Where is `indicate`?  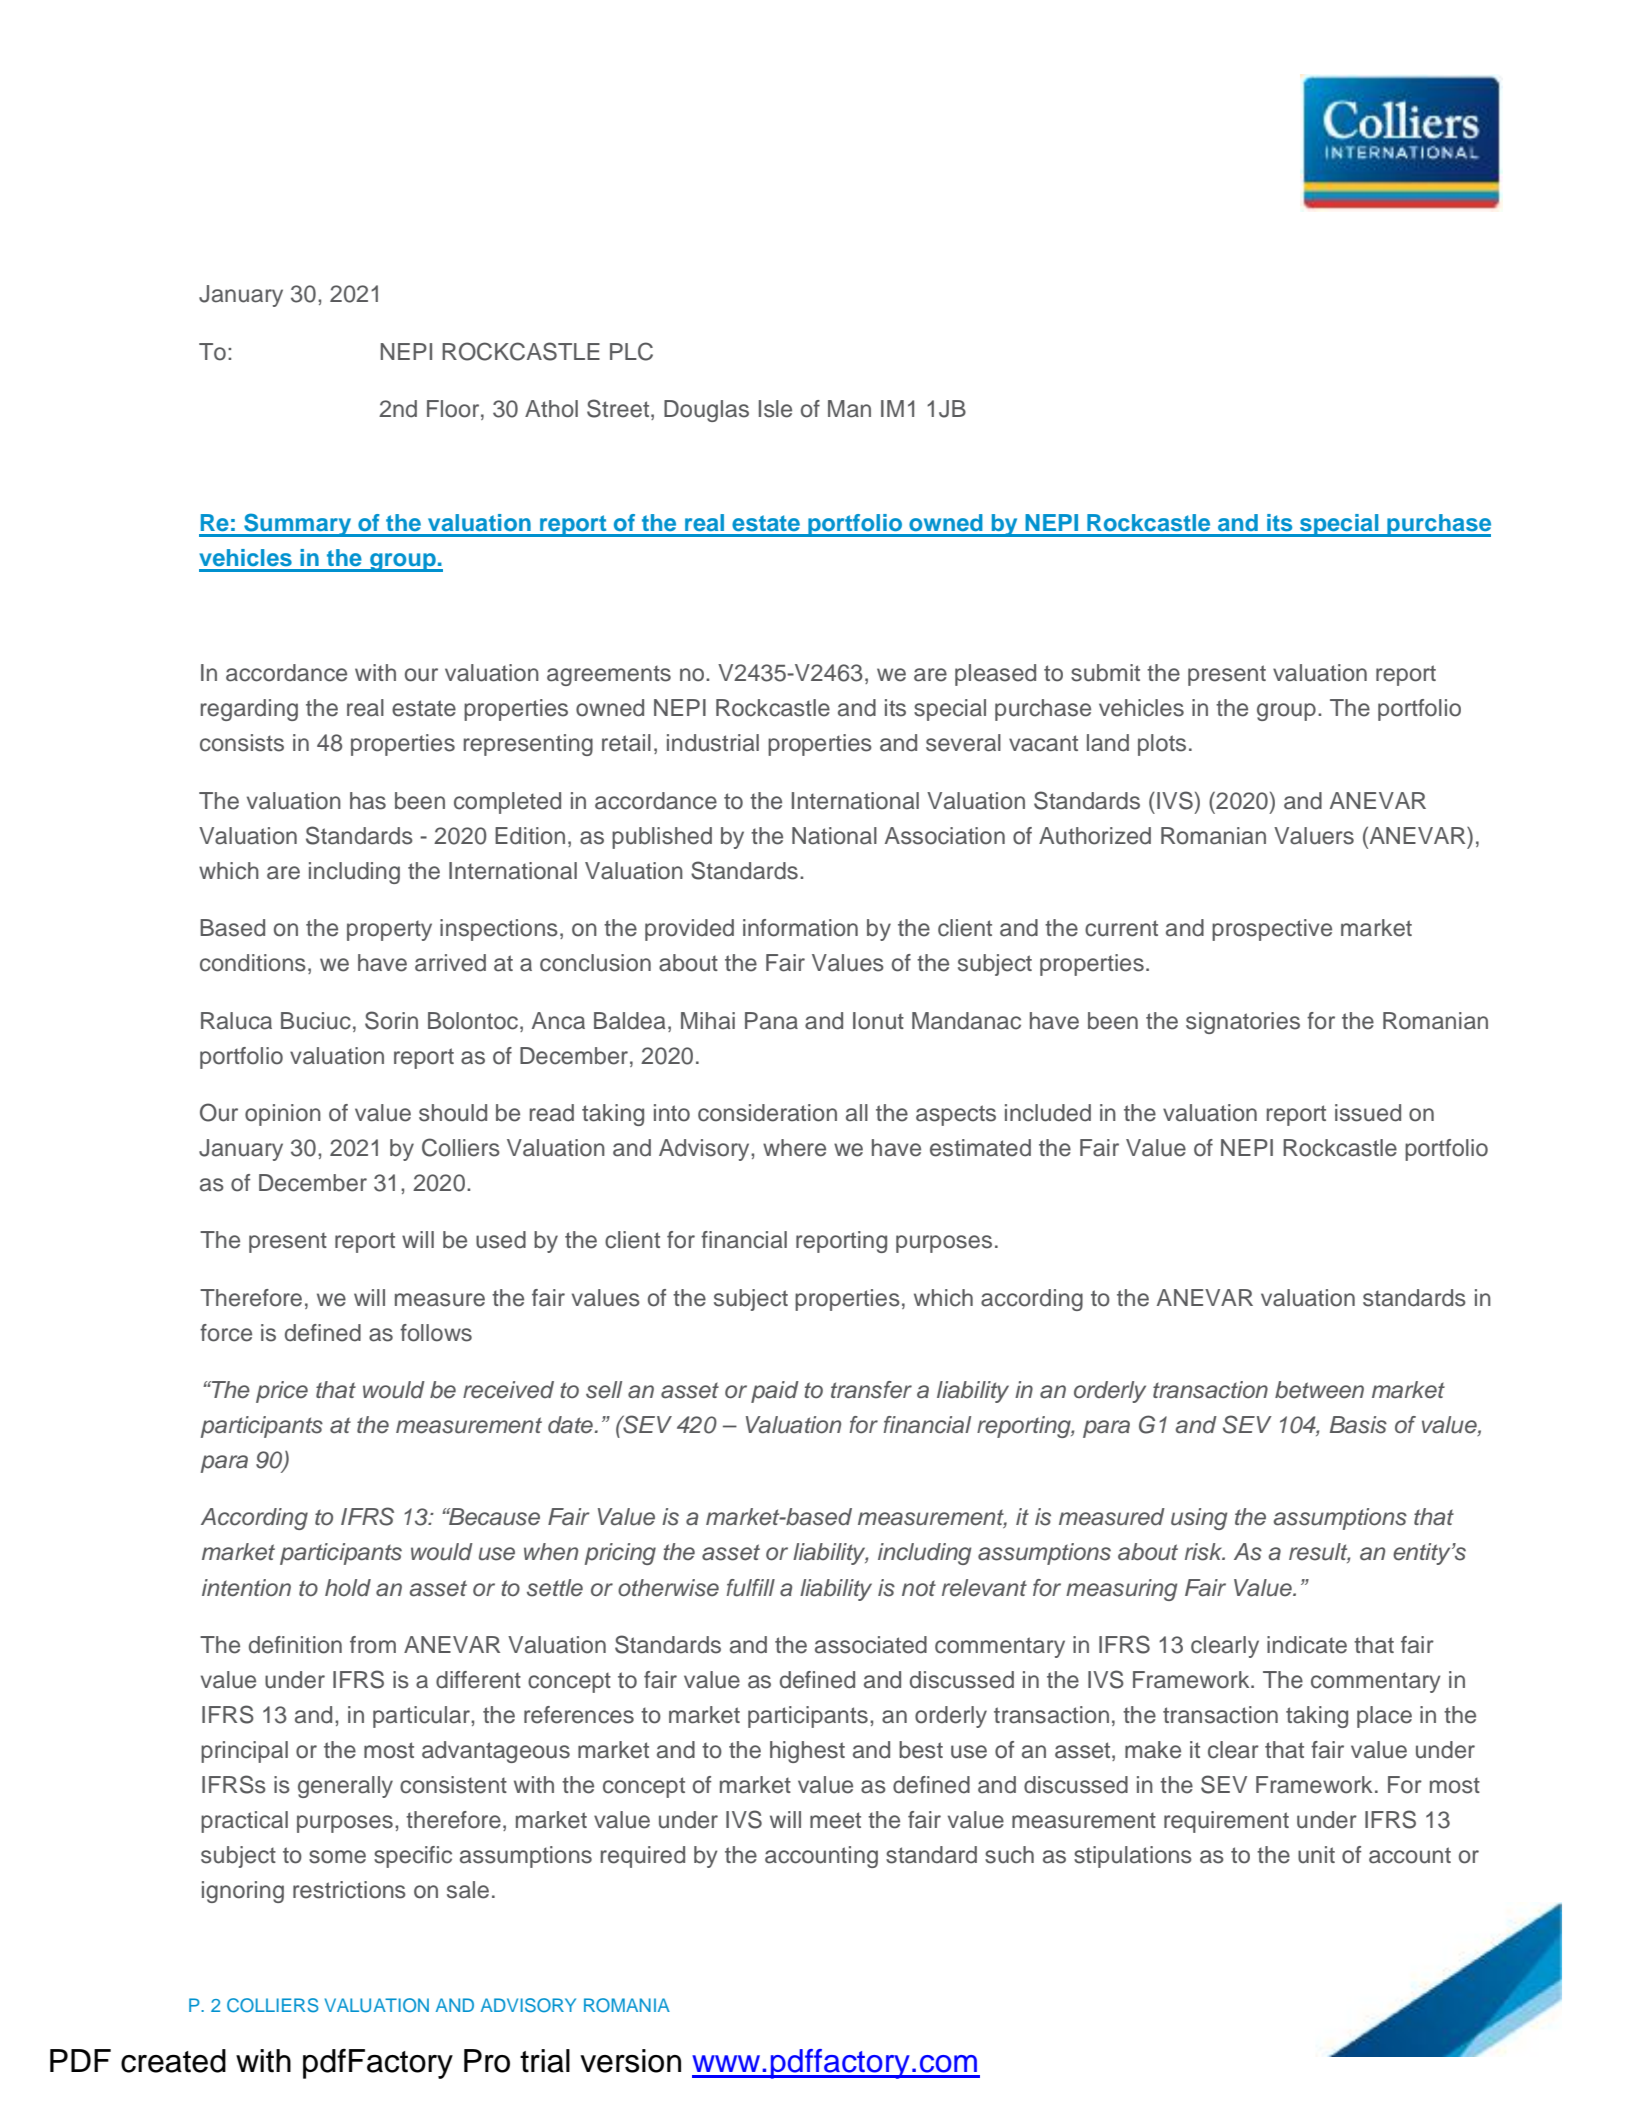 indicate is located at coordinates (1307, 1645).
